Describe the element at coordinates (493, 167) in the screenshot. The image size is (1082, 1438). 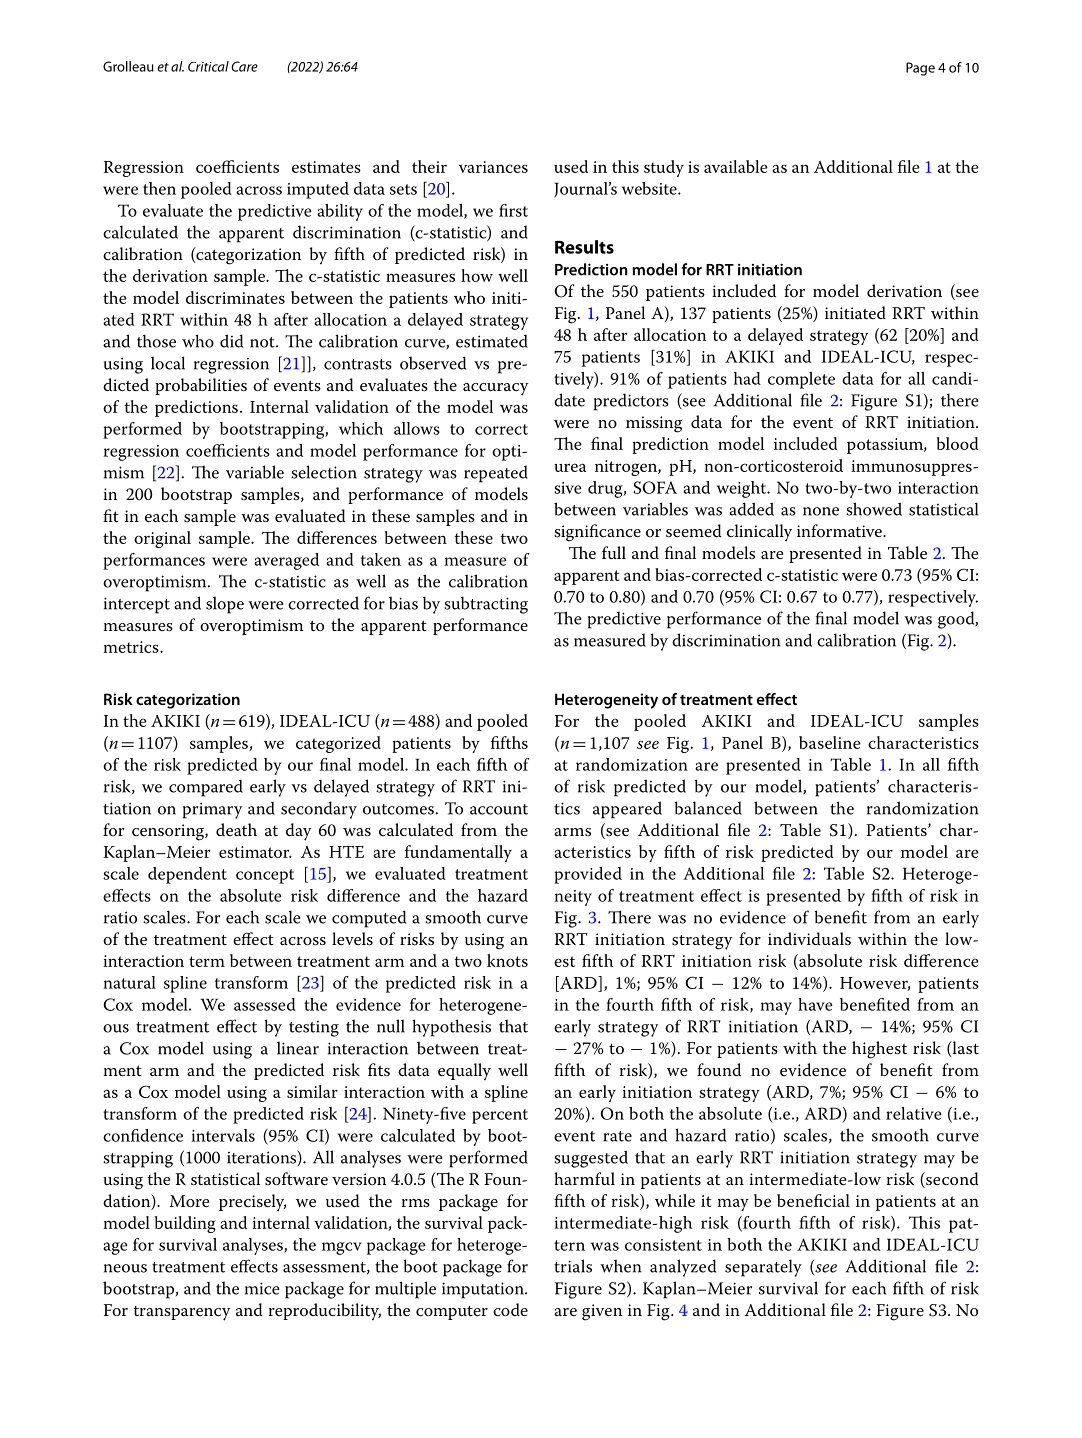
I see `variances` at that location.
